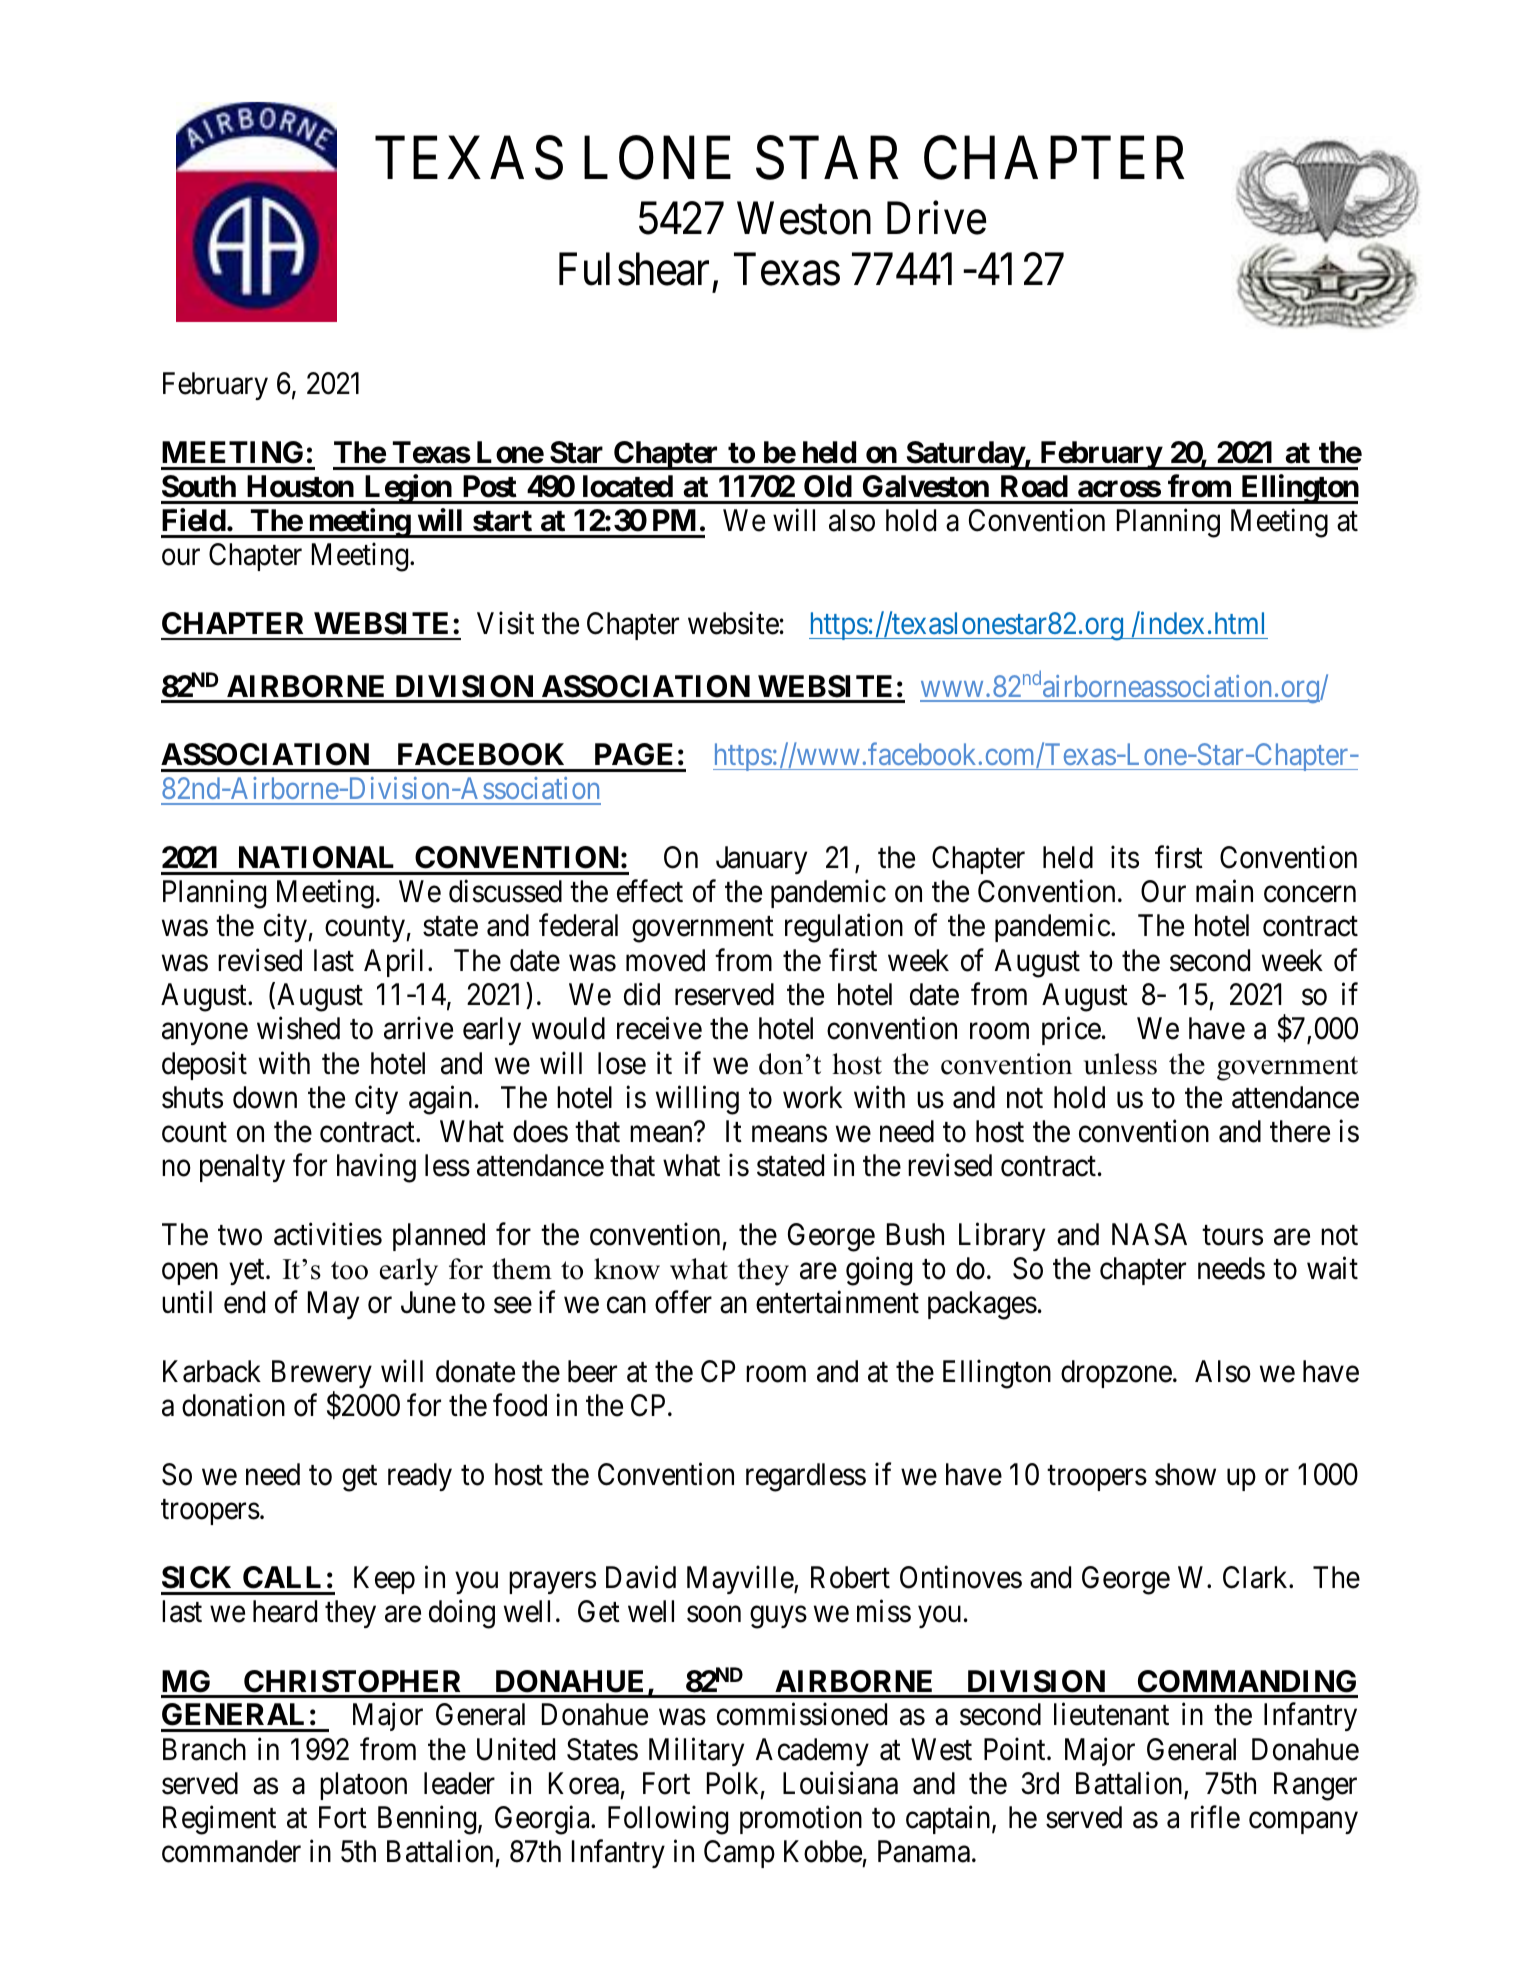 The width and height of the screenshot is (1519, 1966). What do you see at coordinates (505, 623) in the screenshot?
I see `Visit` at bounding box center [505, 623].
